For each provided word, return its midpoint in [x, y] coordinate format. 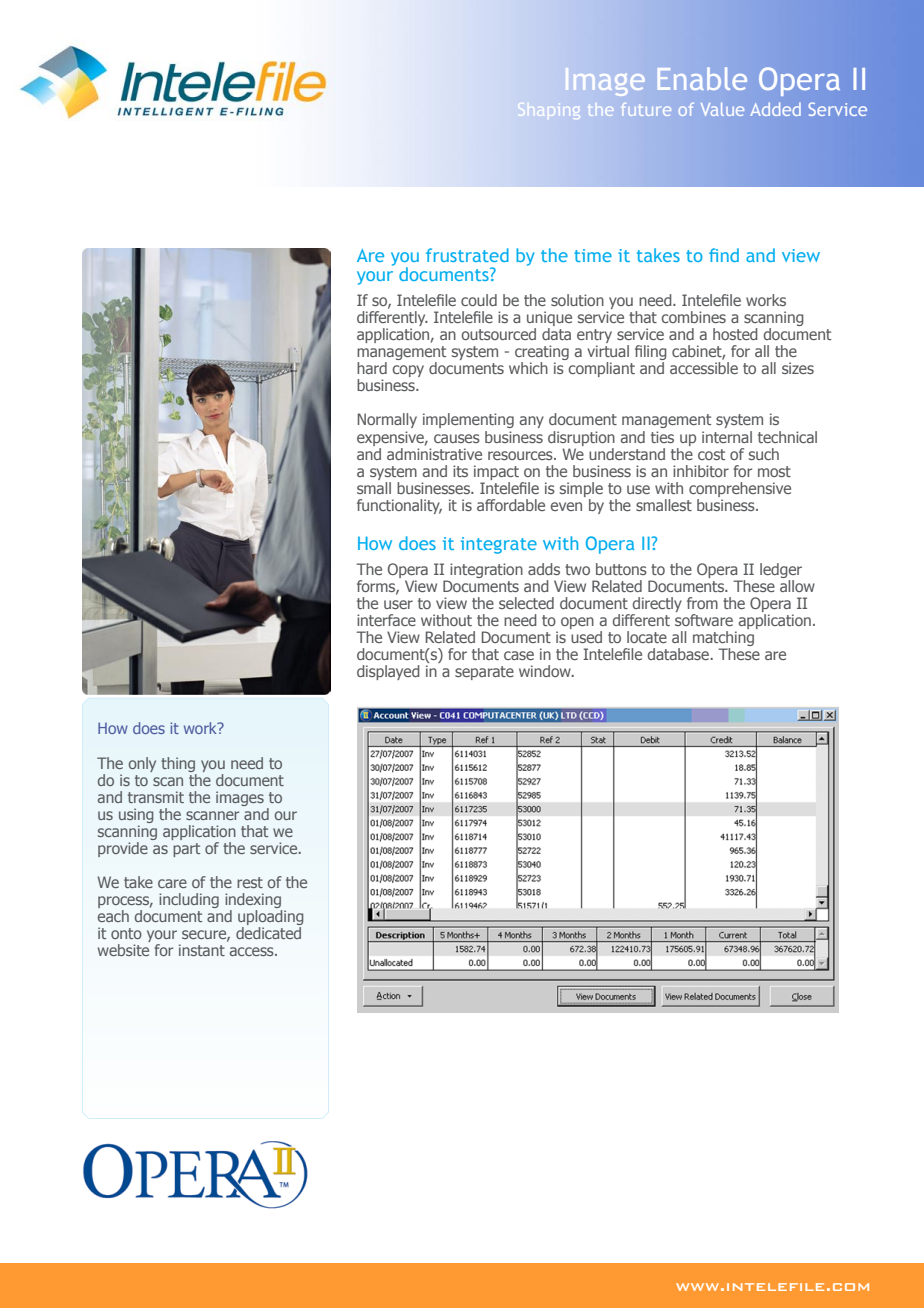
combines [694, 317]
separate [484, 673]
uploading [270, 919]
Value [722, 109]
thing [178, 764]
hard [372, 368]
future [646, 109]
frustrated [467, 255]
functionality [399, 506]
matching [723, 640]
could [479, 300]
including [189, 900]
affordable [511, 505]
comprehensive [740, 489]
